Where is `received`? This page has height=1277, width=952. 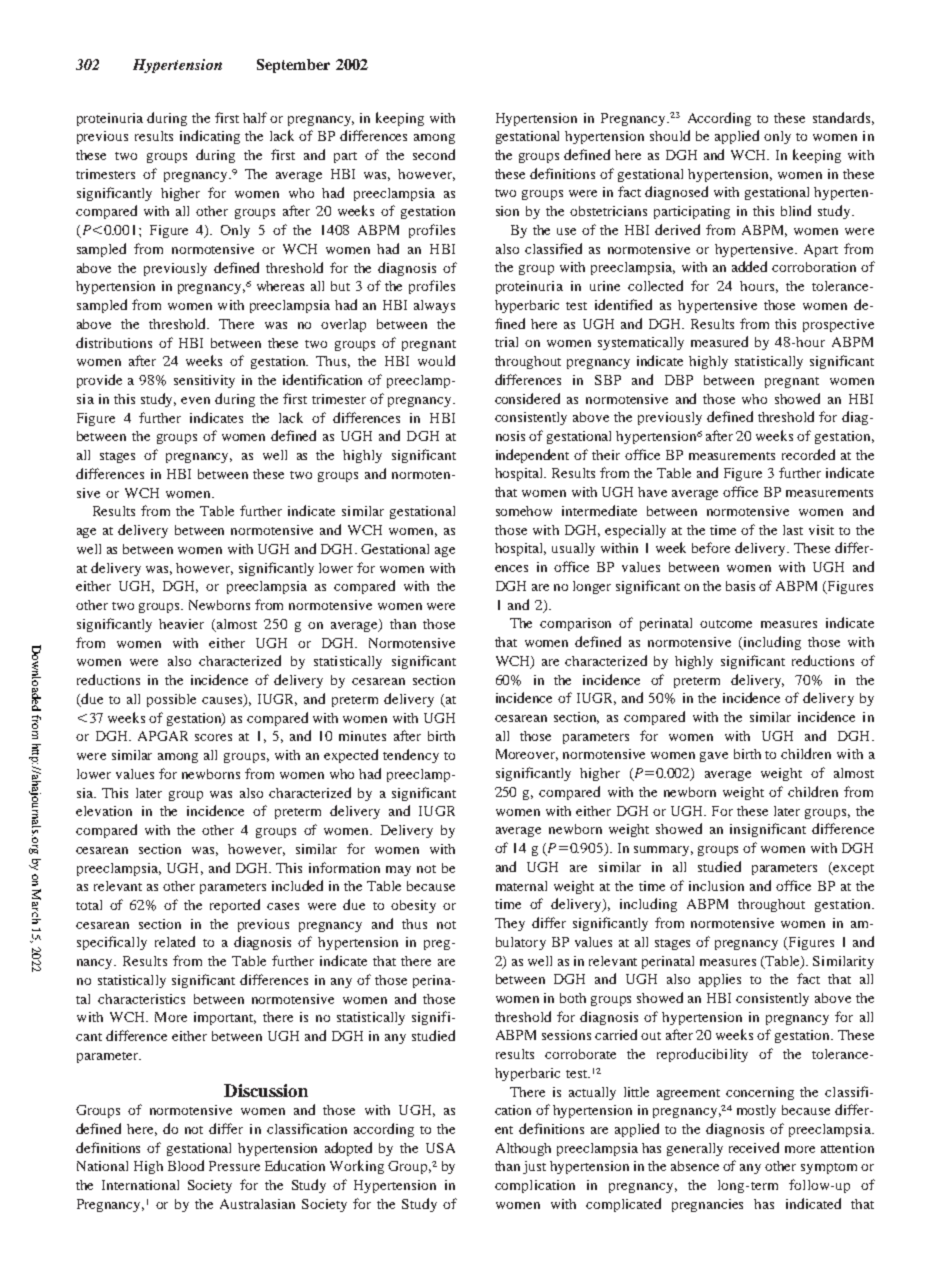 received is located at coordinates (754, 1147).
